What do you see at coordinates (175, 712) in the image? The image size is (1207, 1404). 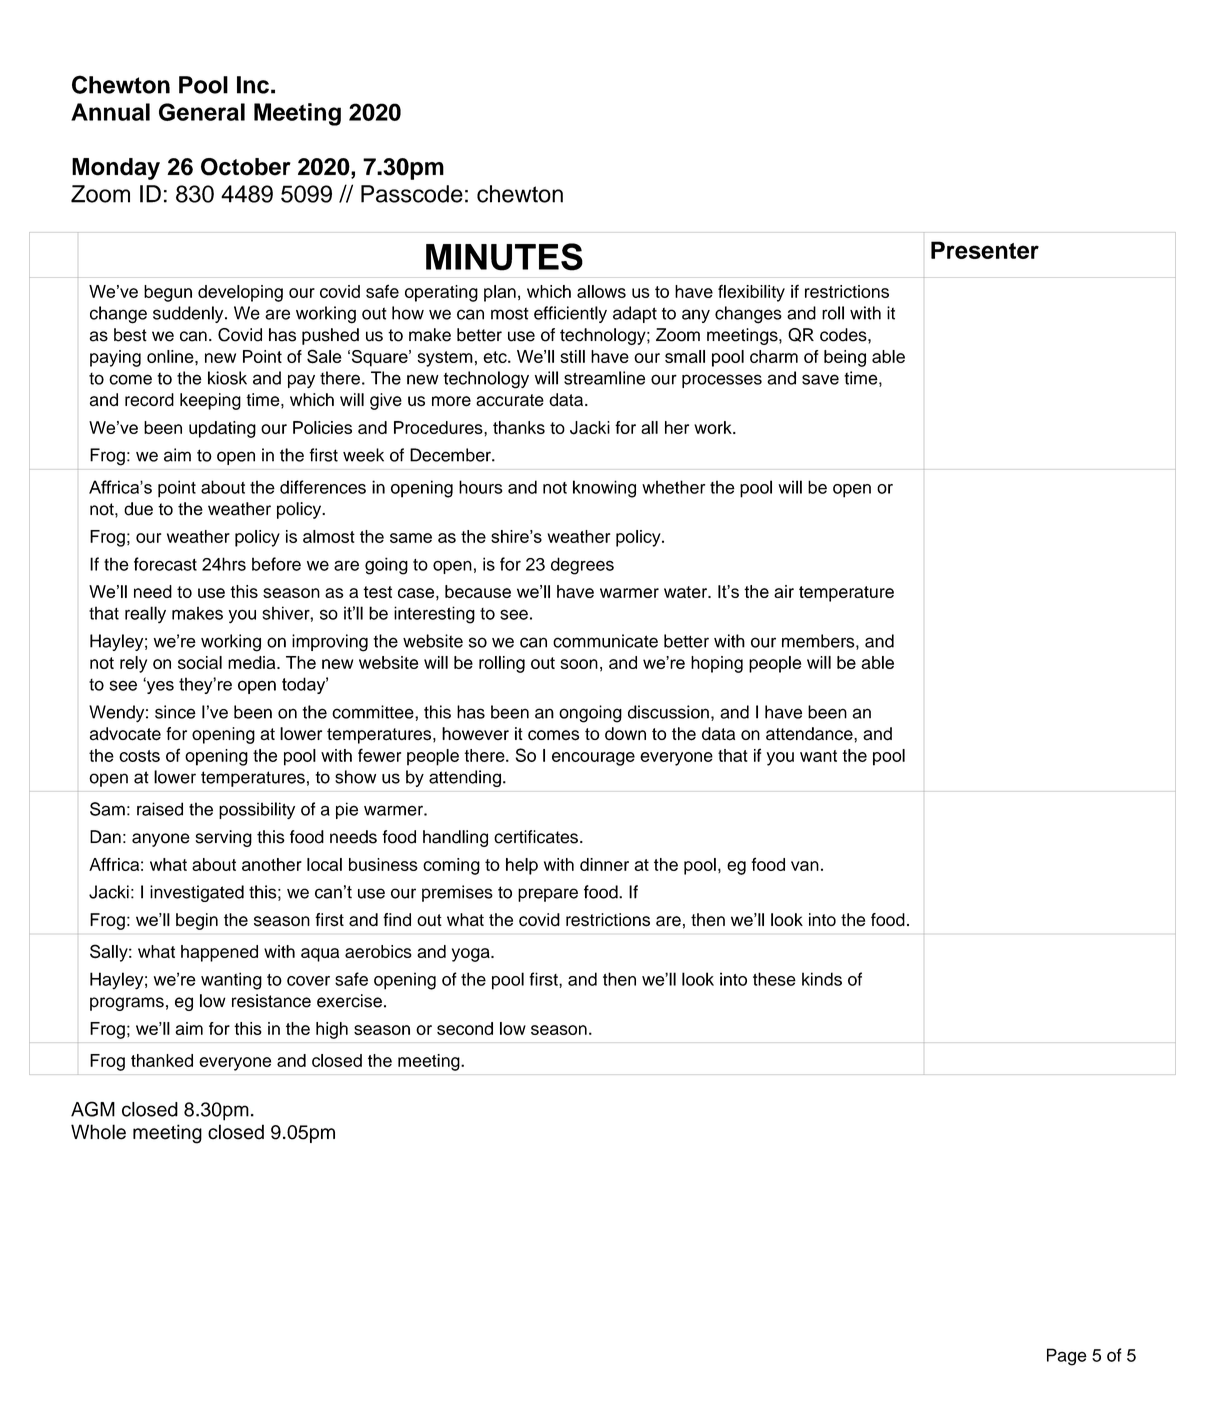 I see `since` at bounding box center [175, 712].
